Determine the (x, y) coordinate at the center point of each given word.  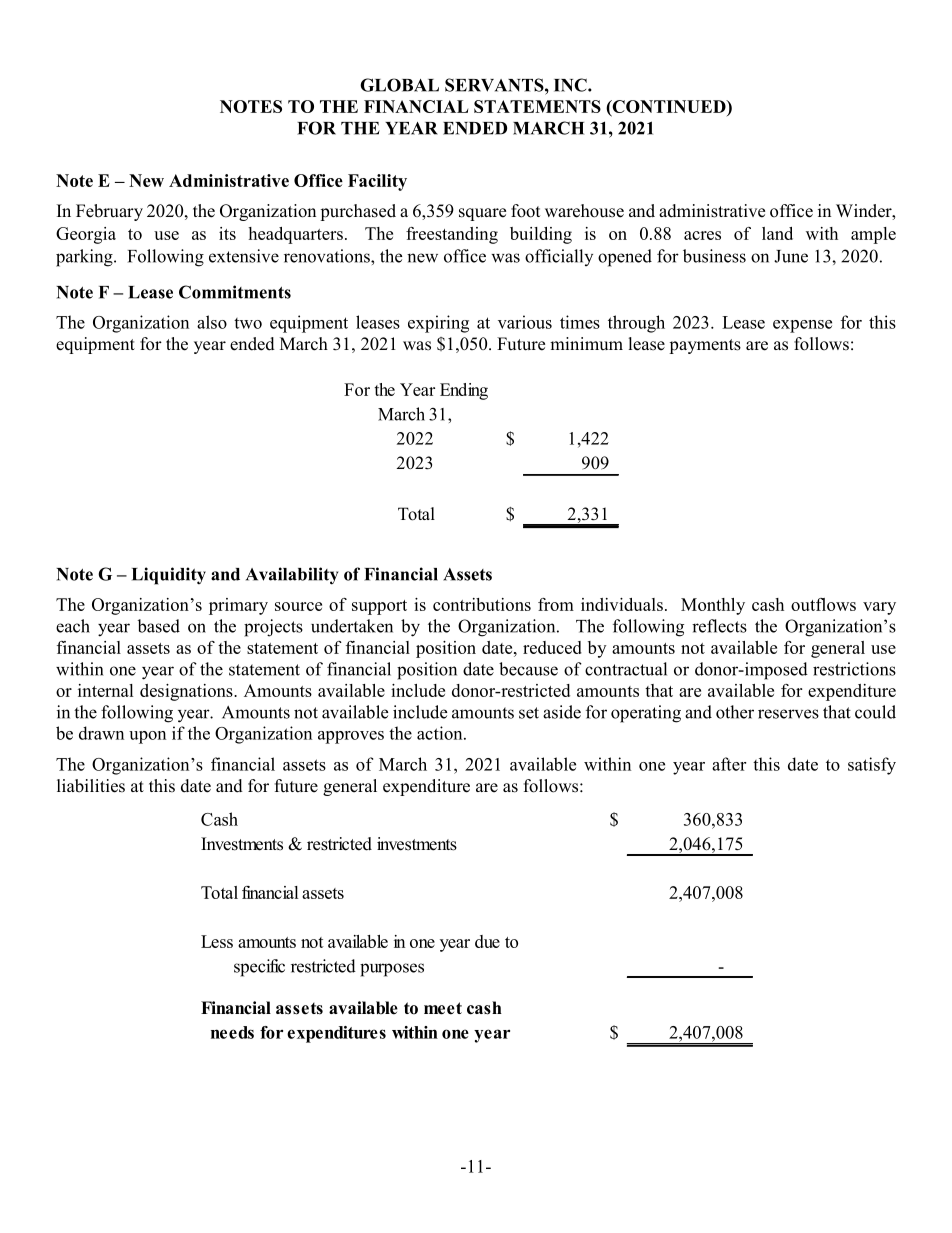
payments (705, 346)
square (482, 214)
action (441, 733)
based (158, 626)
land (777, 233)
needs (232, 1032)
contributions (482, 604)
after (729, 764)
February (109, 212)
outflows (823, 604)
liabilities (91, 786)
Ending (464, 391)
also (212, 322)
